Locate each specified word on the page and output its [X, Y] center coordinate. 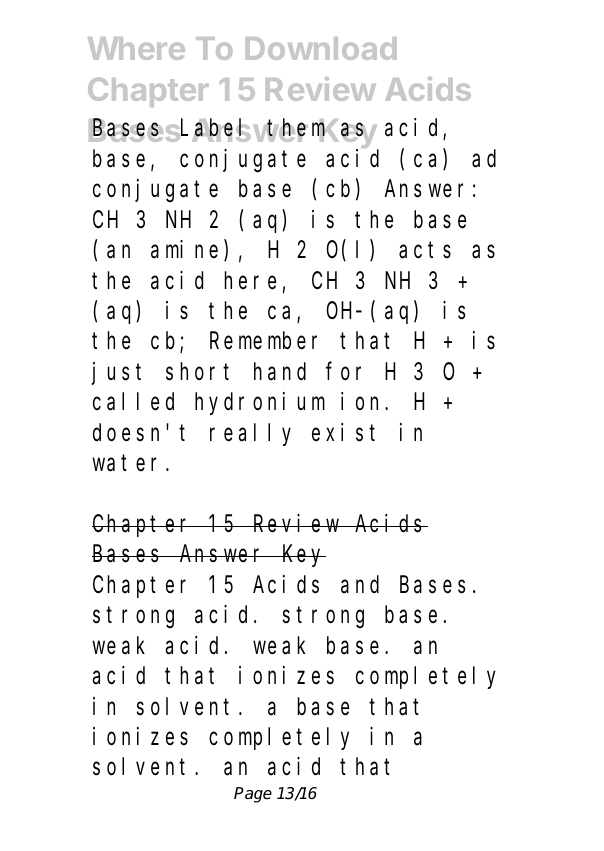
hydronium [260, 403]
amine [184, 249]
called [133, 402]
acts [425, 251]
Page [253, 795]
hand [280, 372]
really [250, 434]
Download [321, 48]
